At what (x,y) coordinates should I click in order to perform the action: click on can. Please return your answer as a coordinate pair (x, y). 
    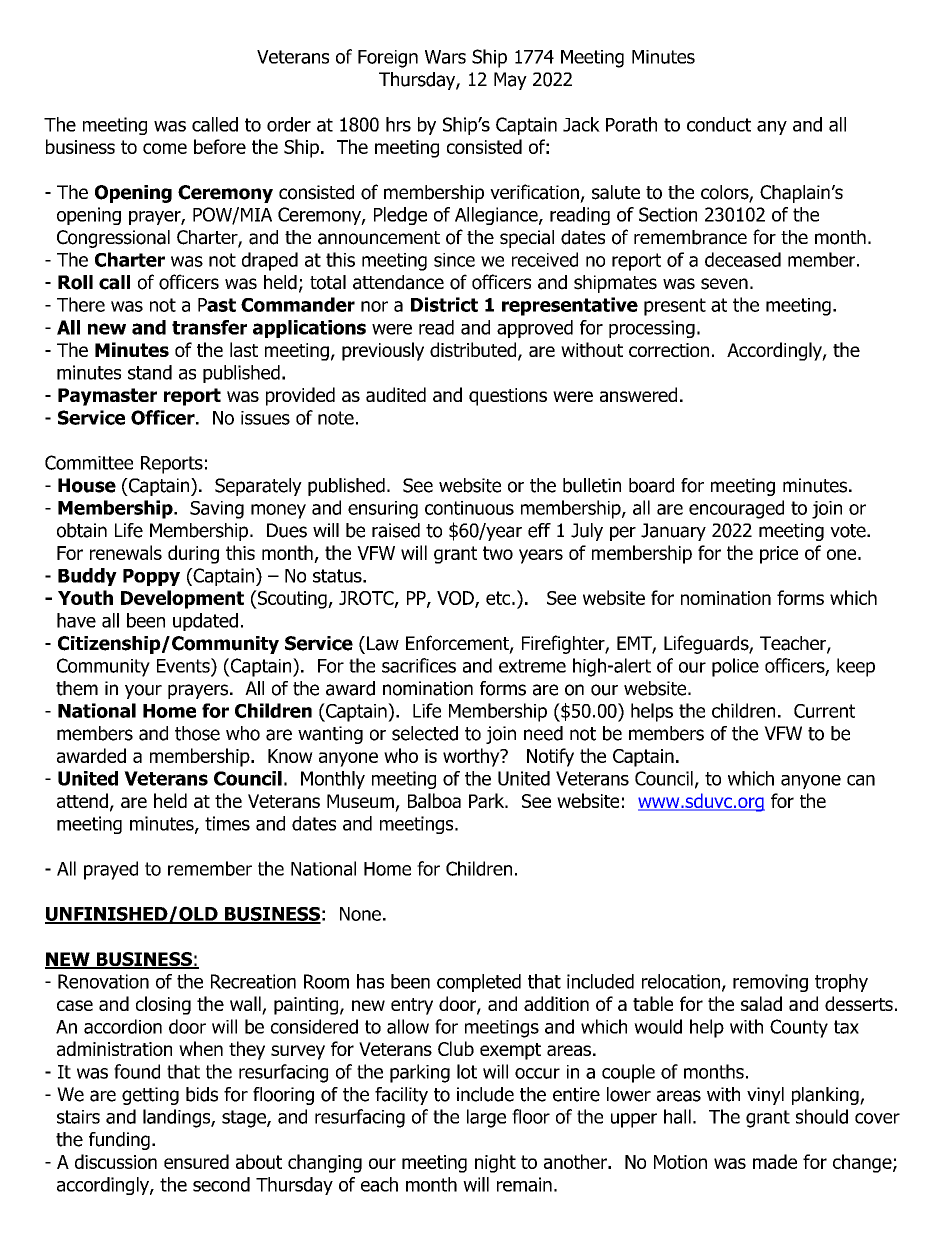
    Looking at the image, I should click on (861, 780).
